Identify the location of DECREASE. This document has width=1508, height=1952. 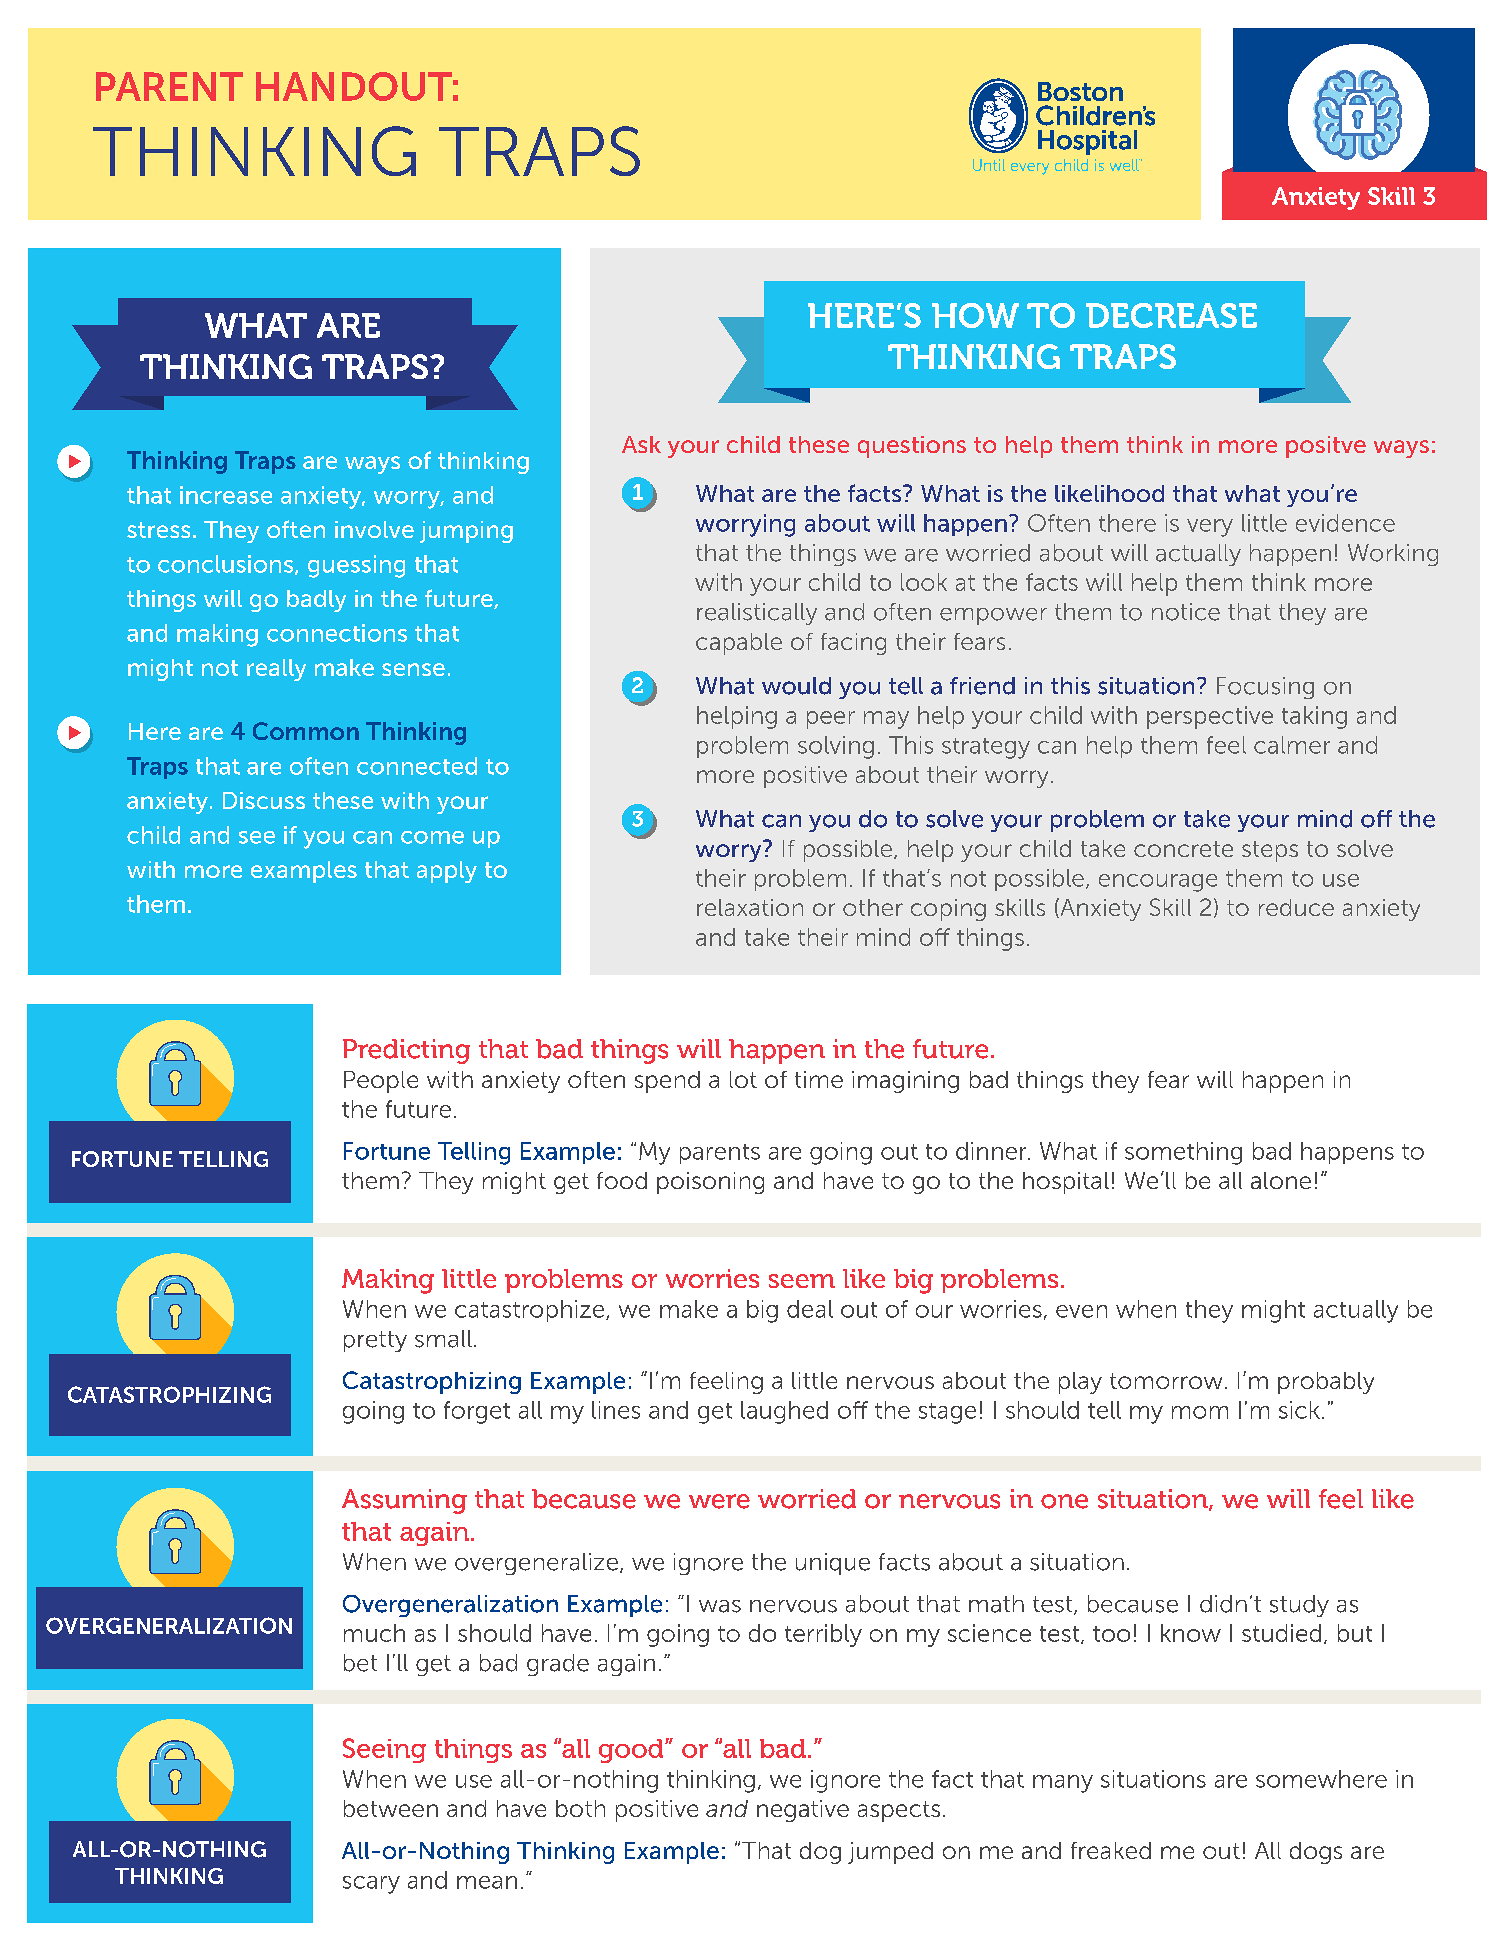
(1171, 315).
